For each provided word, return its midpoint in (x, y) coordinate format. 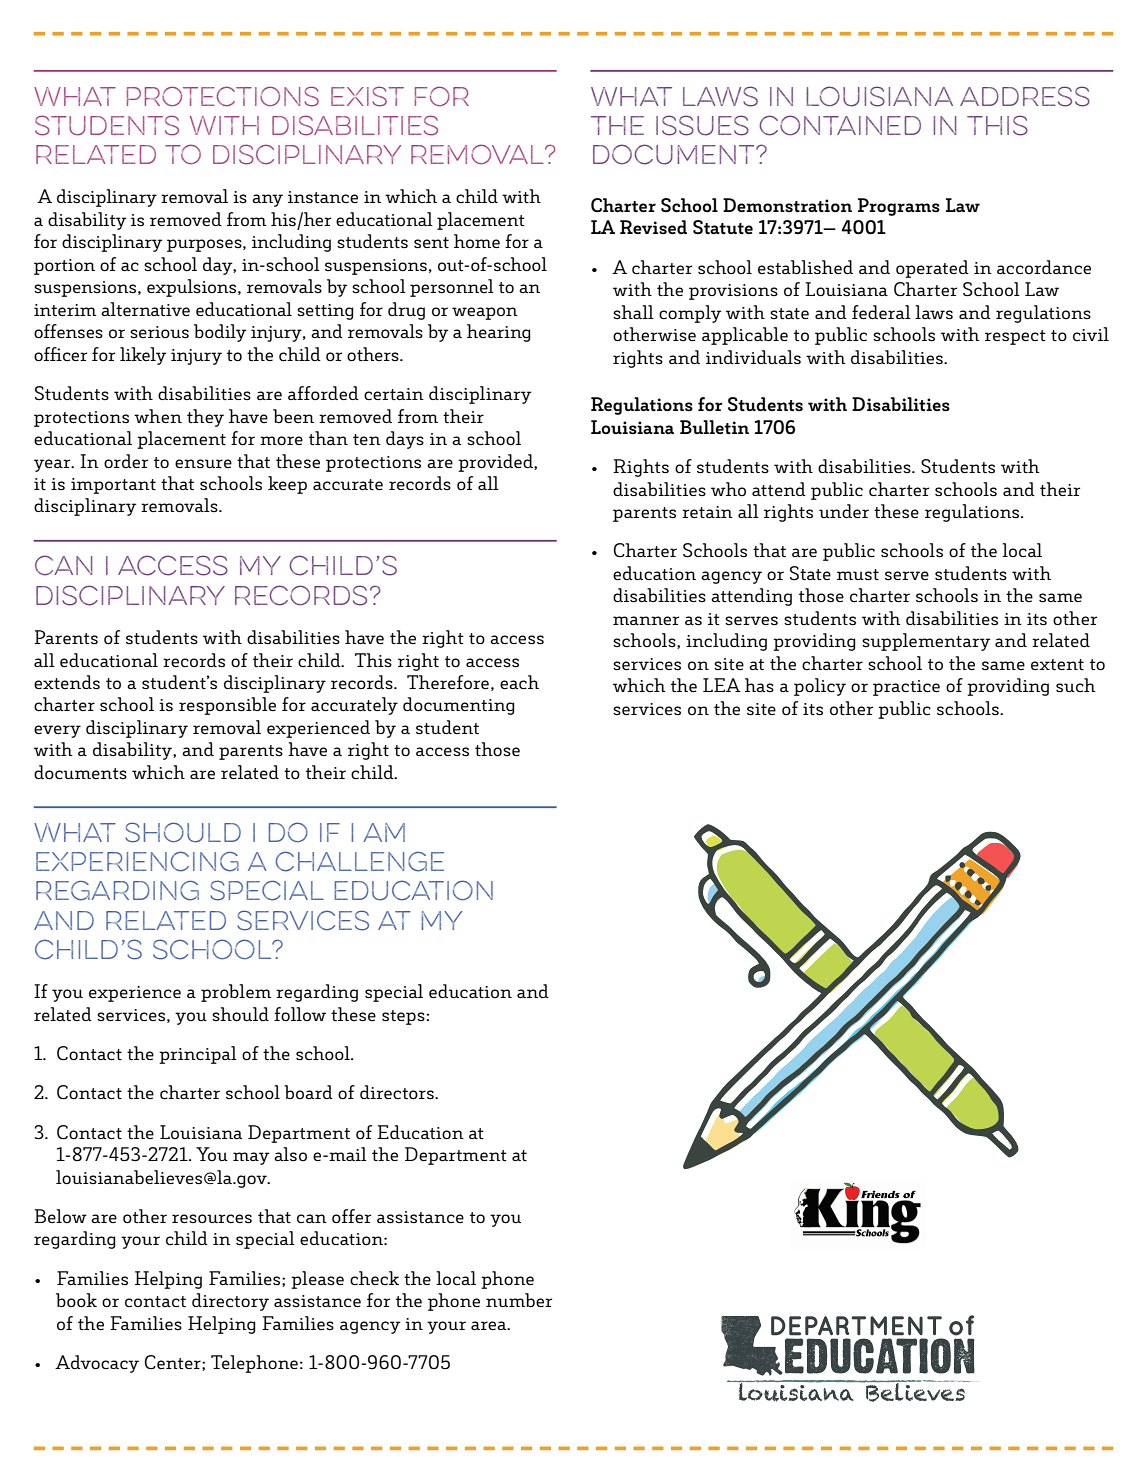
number (519, 1300)
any (267, 200)
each (519, 682)
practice (906, 688)
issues (702, 125)
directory (230, 1302)
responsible (227, 706)
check (374, 1278)
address (1025, 96)
